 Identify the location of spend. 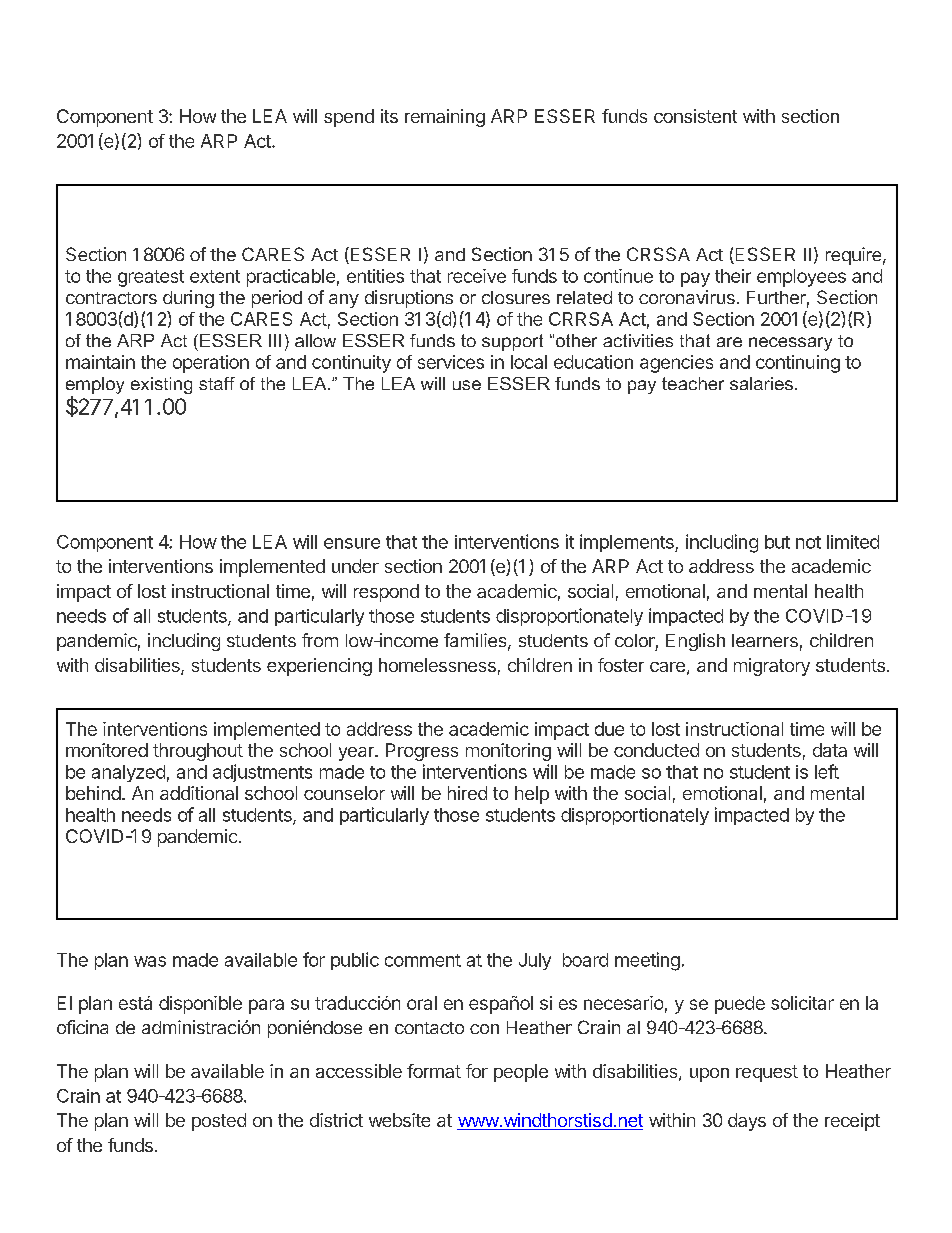
(349, 118).
